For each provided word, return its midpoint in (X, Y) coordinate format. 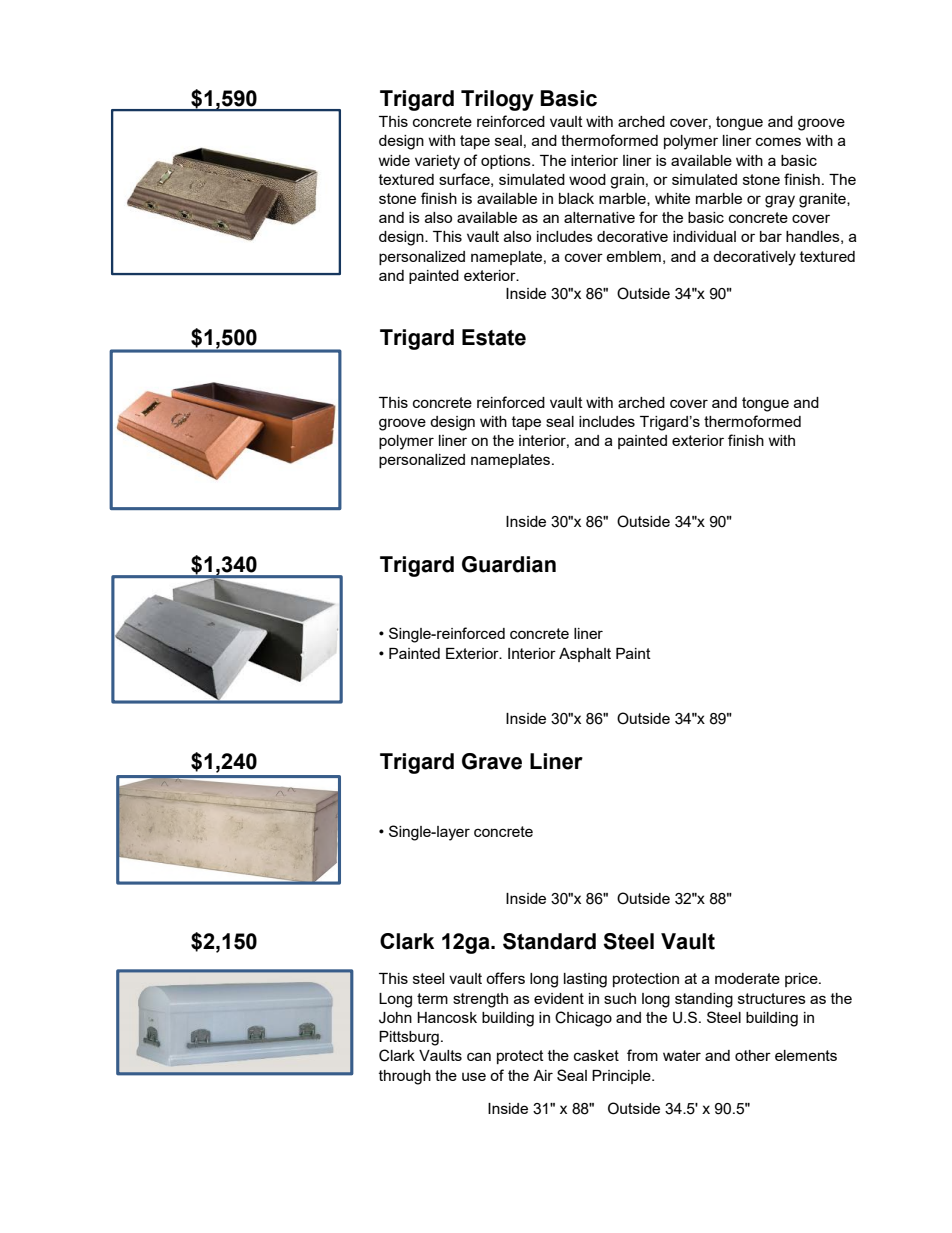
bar (771, 236)
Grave (492, 761)
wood (587, 179)
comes (778, 141)
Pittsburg (409, 1038)
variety (437, 162)
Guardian (509, 564)
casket (596, 1055)
